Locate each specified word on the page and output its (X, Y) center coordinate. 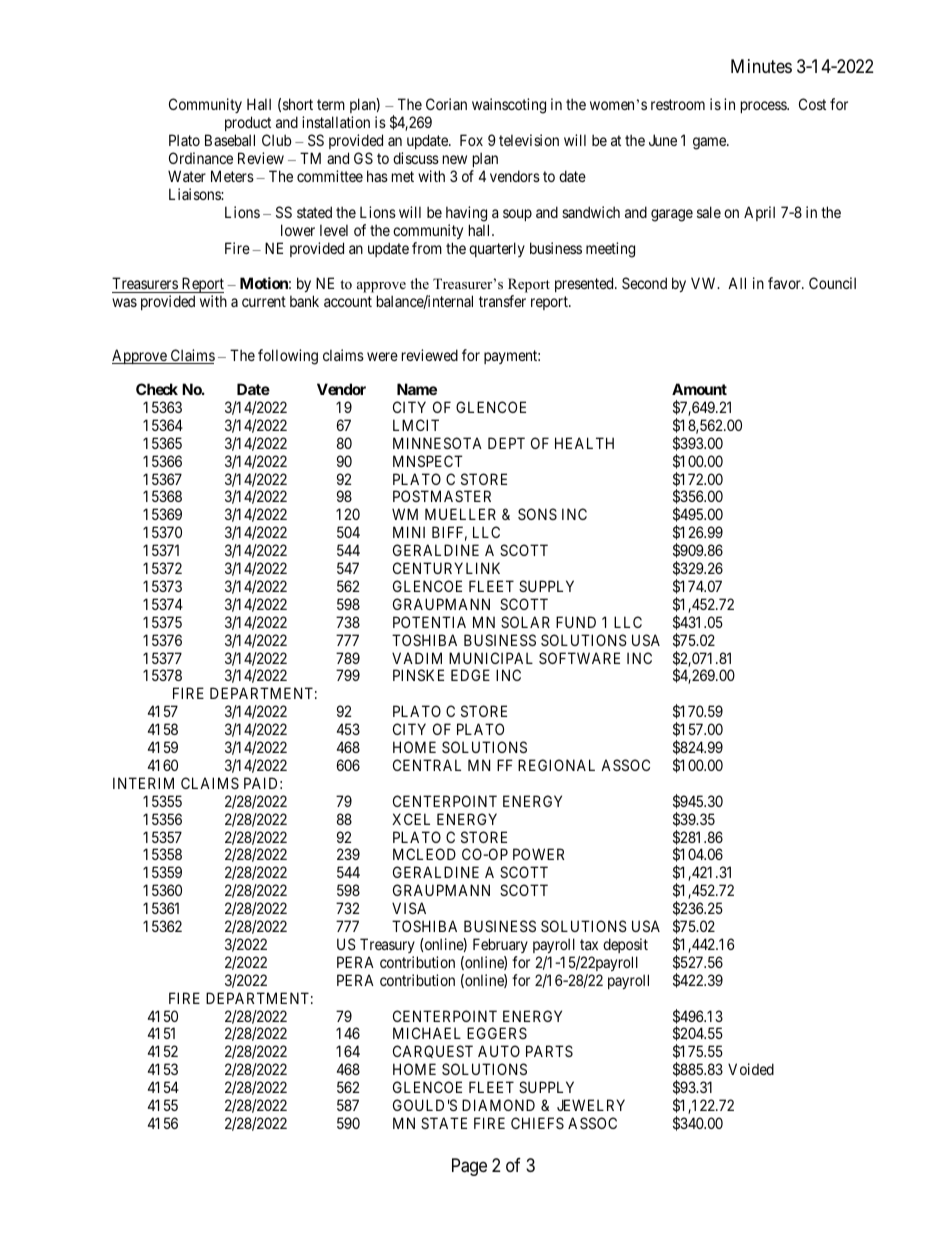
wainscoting (509, 106)
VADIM (417, 658)
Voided (751, 1069)
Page (469, 1167)
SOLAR (525, 622)
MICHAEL (427, 1033)
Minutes (761, 66)
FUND (576, 622)
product (249, 125)
